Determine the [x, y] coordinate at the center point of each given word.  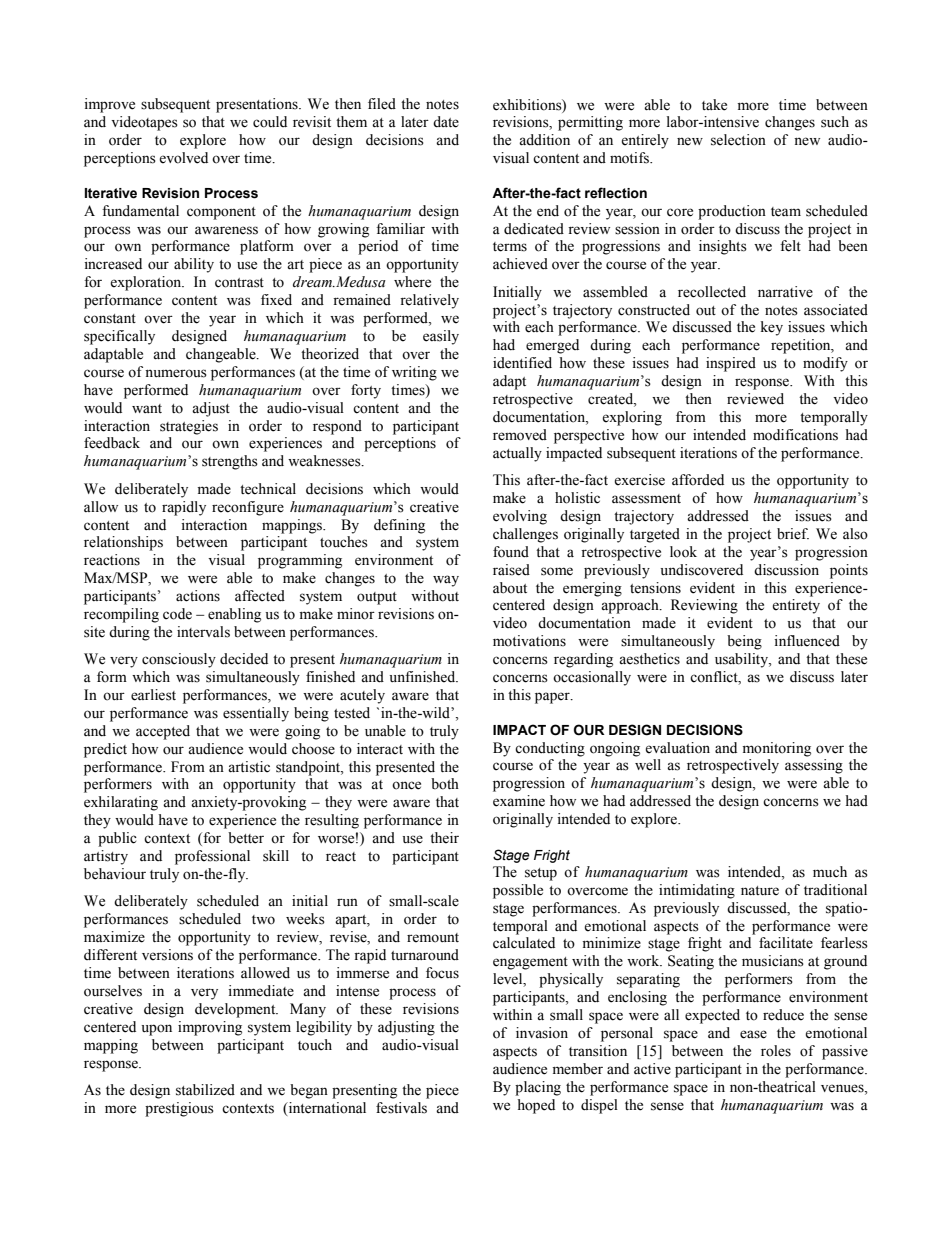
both [445, 784]
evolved [183, 158]
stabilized [205, 1090]
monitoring [777, 749]
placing [538, 1088]
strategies [189, 427]
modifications [795, 435]
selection [738, 140]
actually [517, 454]
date [446, 122]
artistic [249, 767]
